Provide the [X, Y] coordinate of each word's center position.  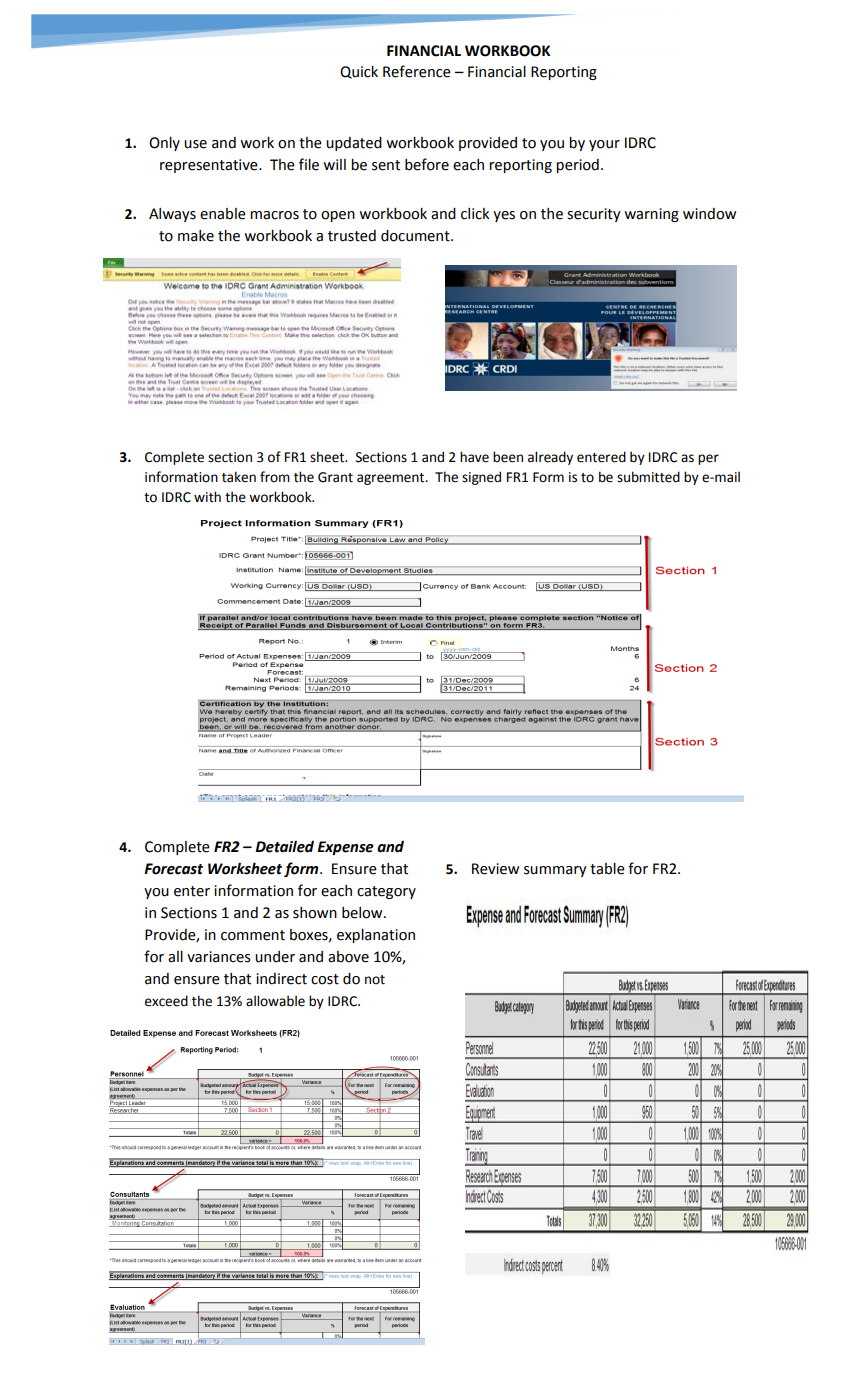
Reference [417, 71]
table [607, 869]
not [375, 980]
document [416, 236]
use [195, 144]
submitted [648, 477]
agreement [392, 479]
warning [651, 215]
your [604, 145]
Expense [345, 848]
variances [219, 957]
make [196, 236]
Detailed [284, 847]
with [207, 497]
